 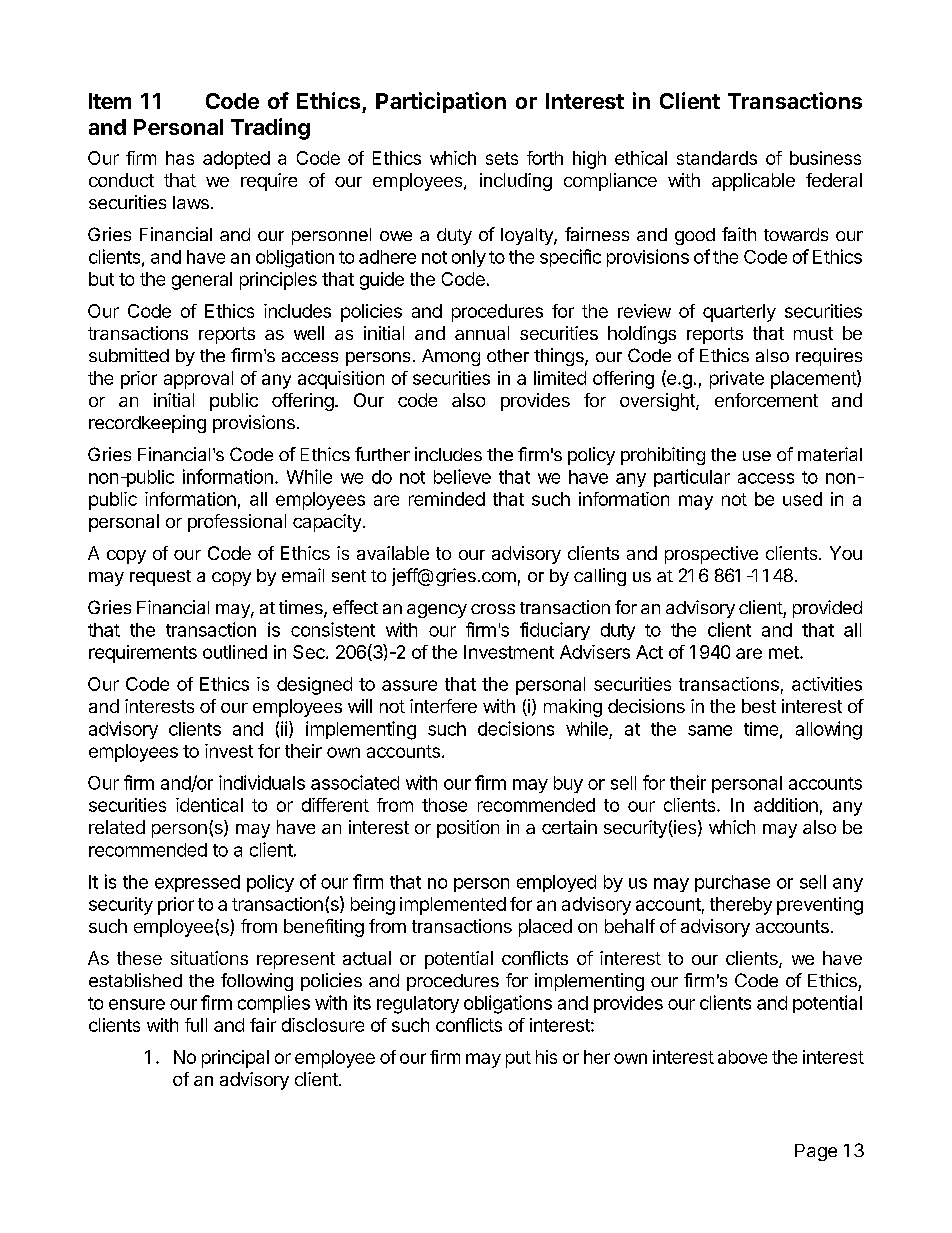 What do you see at coordinates (717, 158) in the screenshot?
I see `standards` at bounding box center [717, 158].
